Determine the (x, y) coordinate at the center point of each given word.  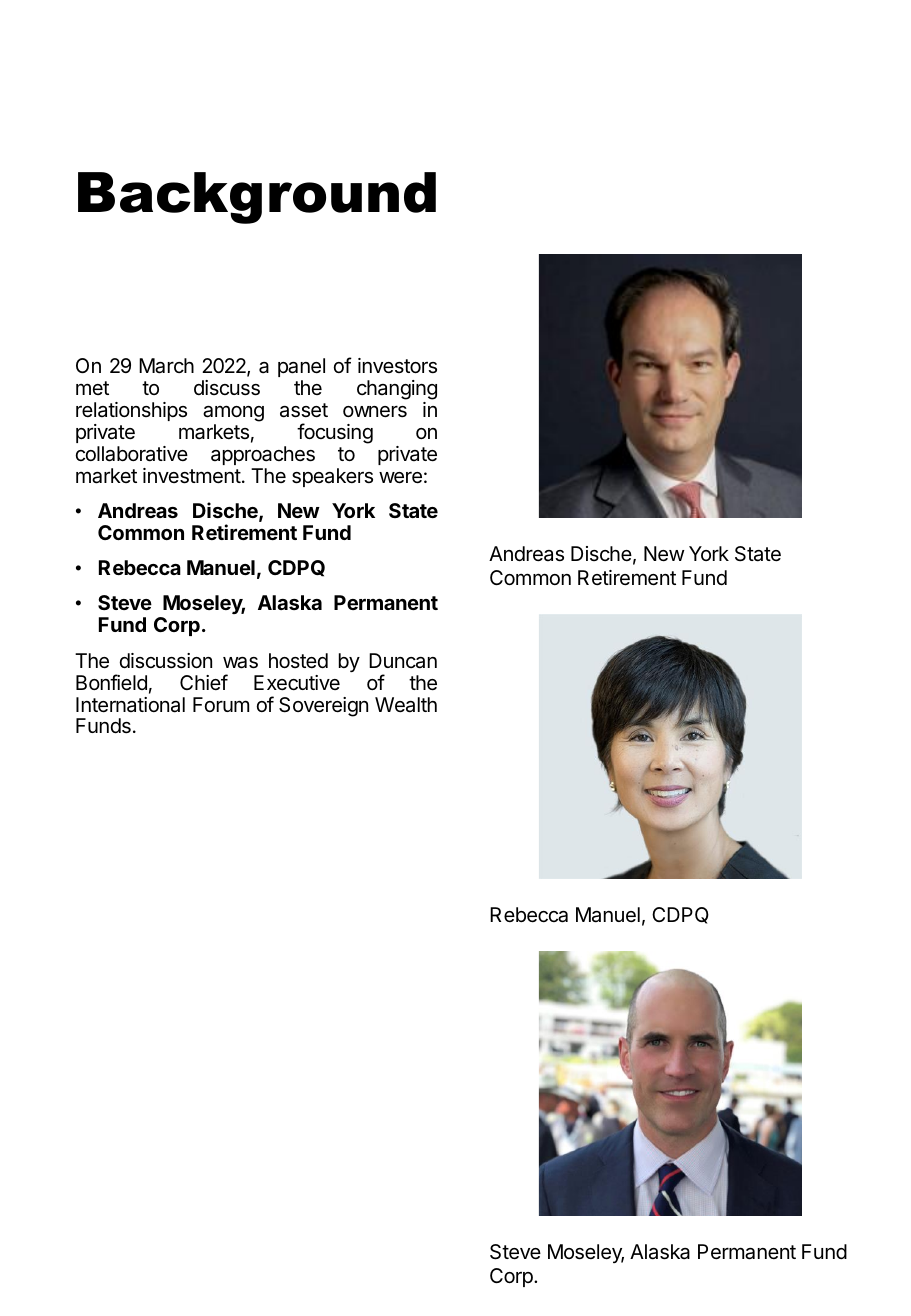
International (130, 705)
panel (301, 367)
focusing (335, 433)
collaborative (132, 454)
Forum (221, 704)
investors (397, 366)
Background (257, 198)
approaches (263, 455)
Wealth (406, 705)
